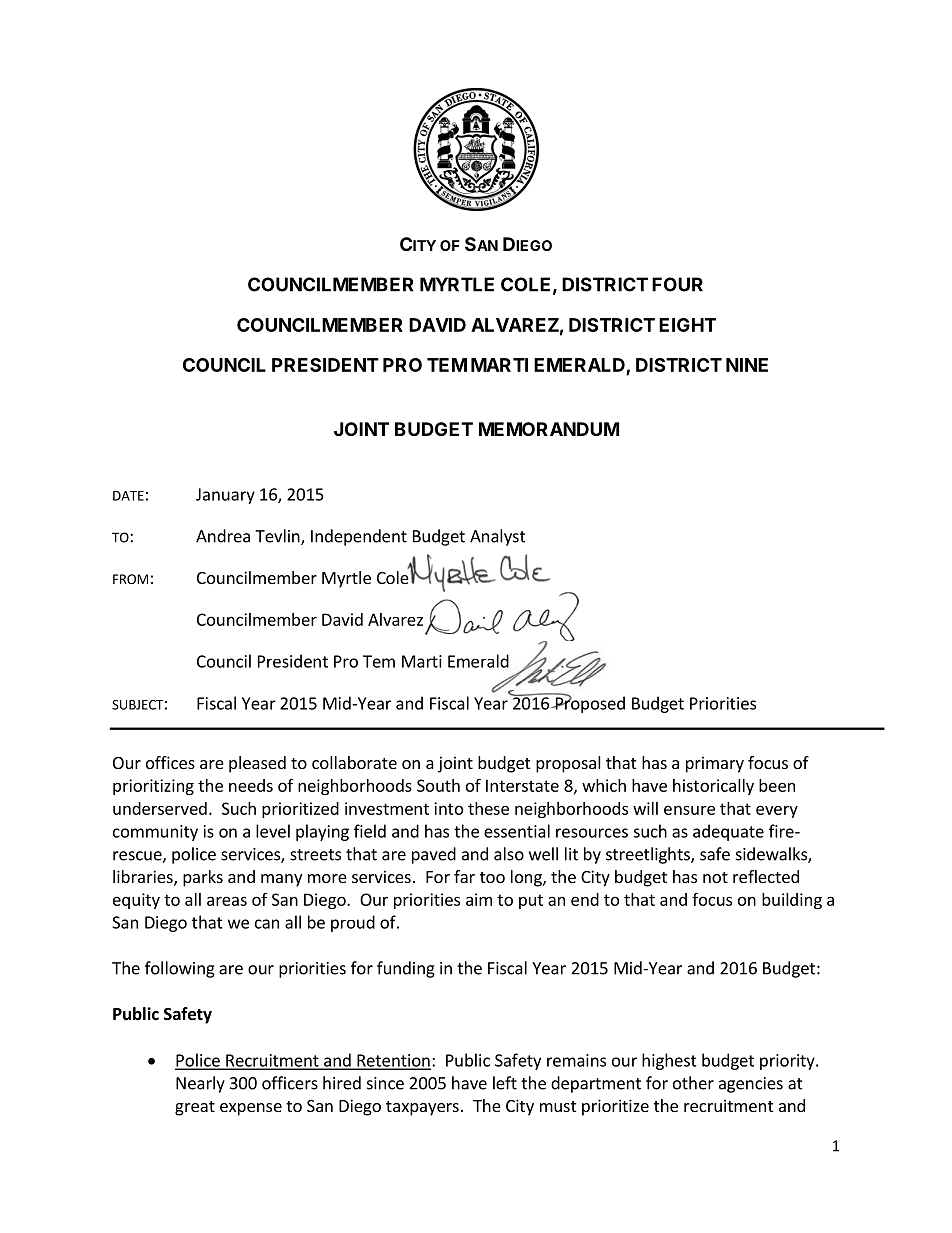 This page has width=952, height=1233. What do you see at coordinates (713, 787) in the page?
I see `historically` at bounding box center [713, 787].
